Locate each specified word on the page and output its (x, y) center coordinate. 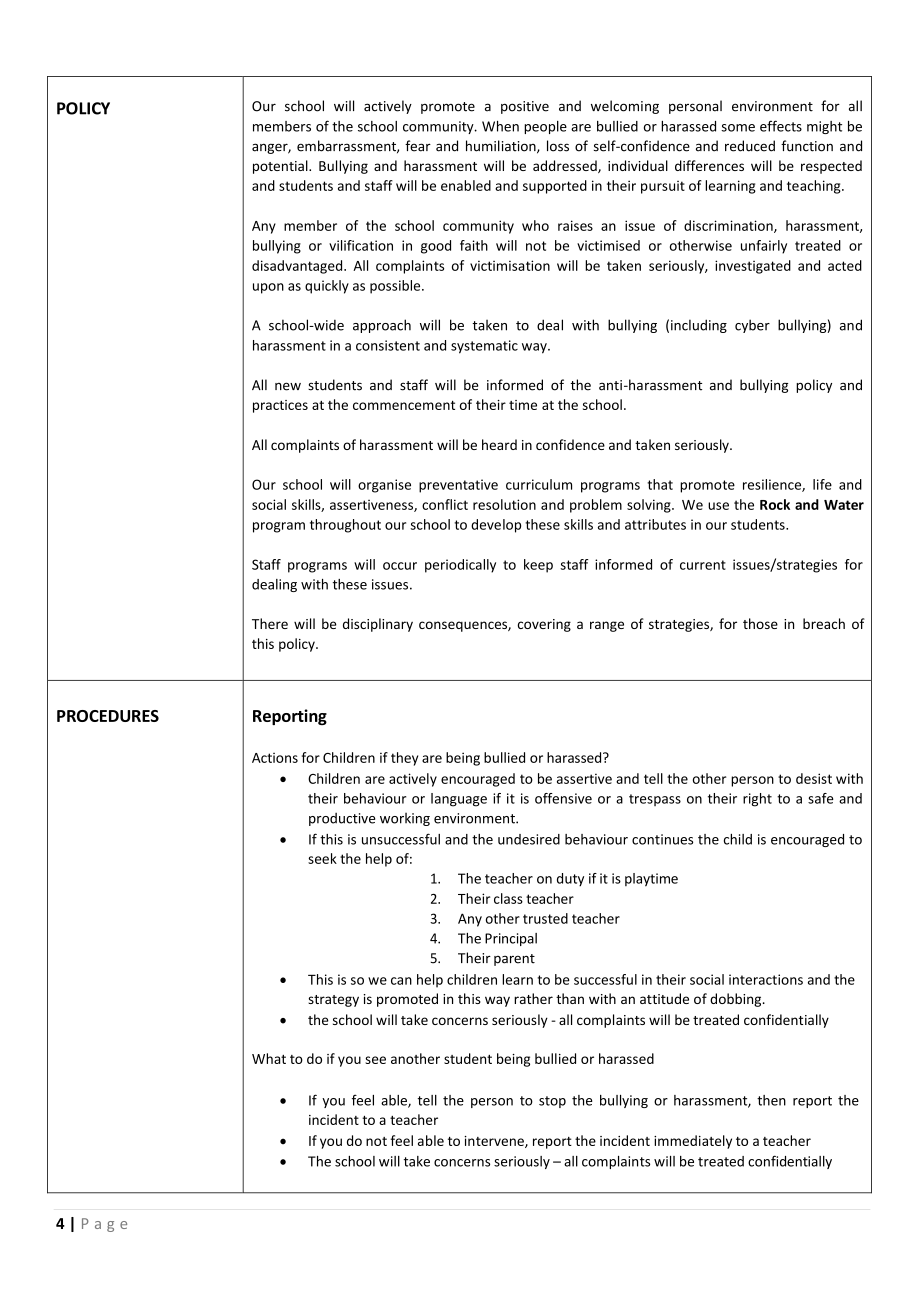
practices (280, 406)
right (757, 800)
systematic (484, 347)
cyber (752, 326)
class (508, 898)
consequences (464, 626)
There (270, 623)
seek (322, 858)
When (500, 126)
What (269, 1058)
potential (281, 167)
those (760, 623)
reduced (750, 146)
